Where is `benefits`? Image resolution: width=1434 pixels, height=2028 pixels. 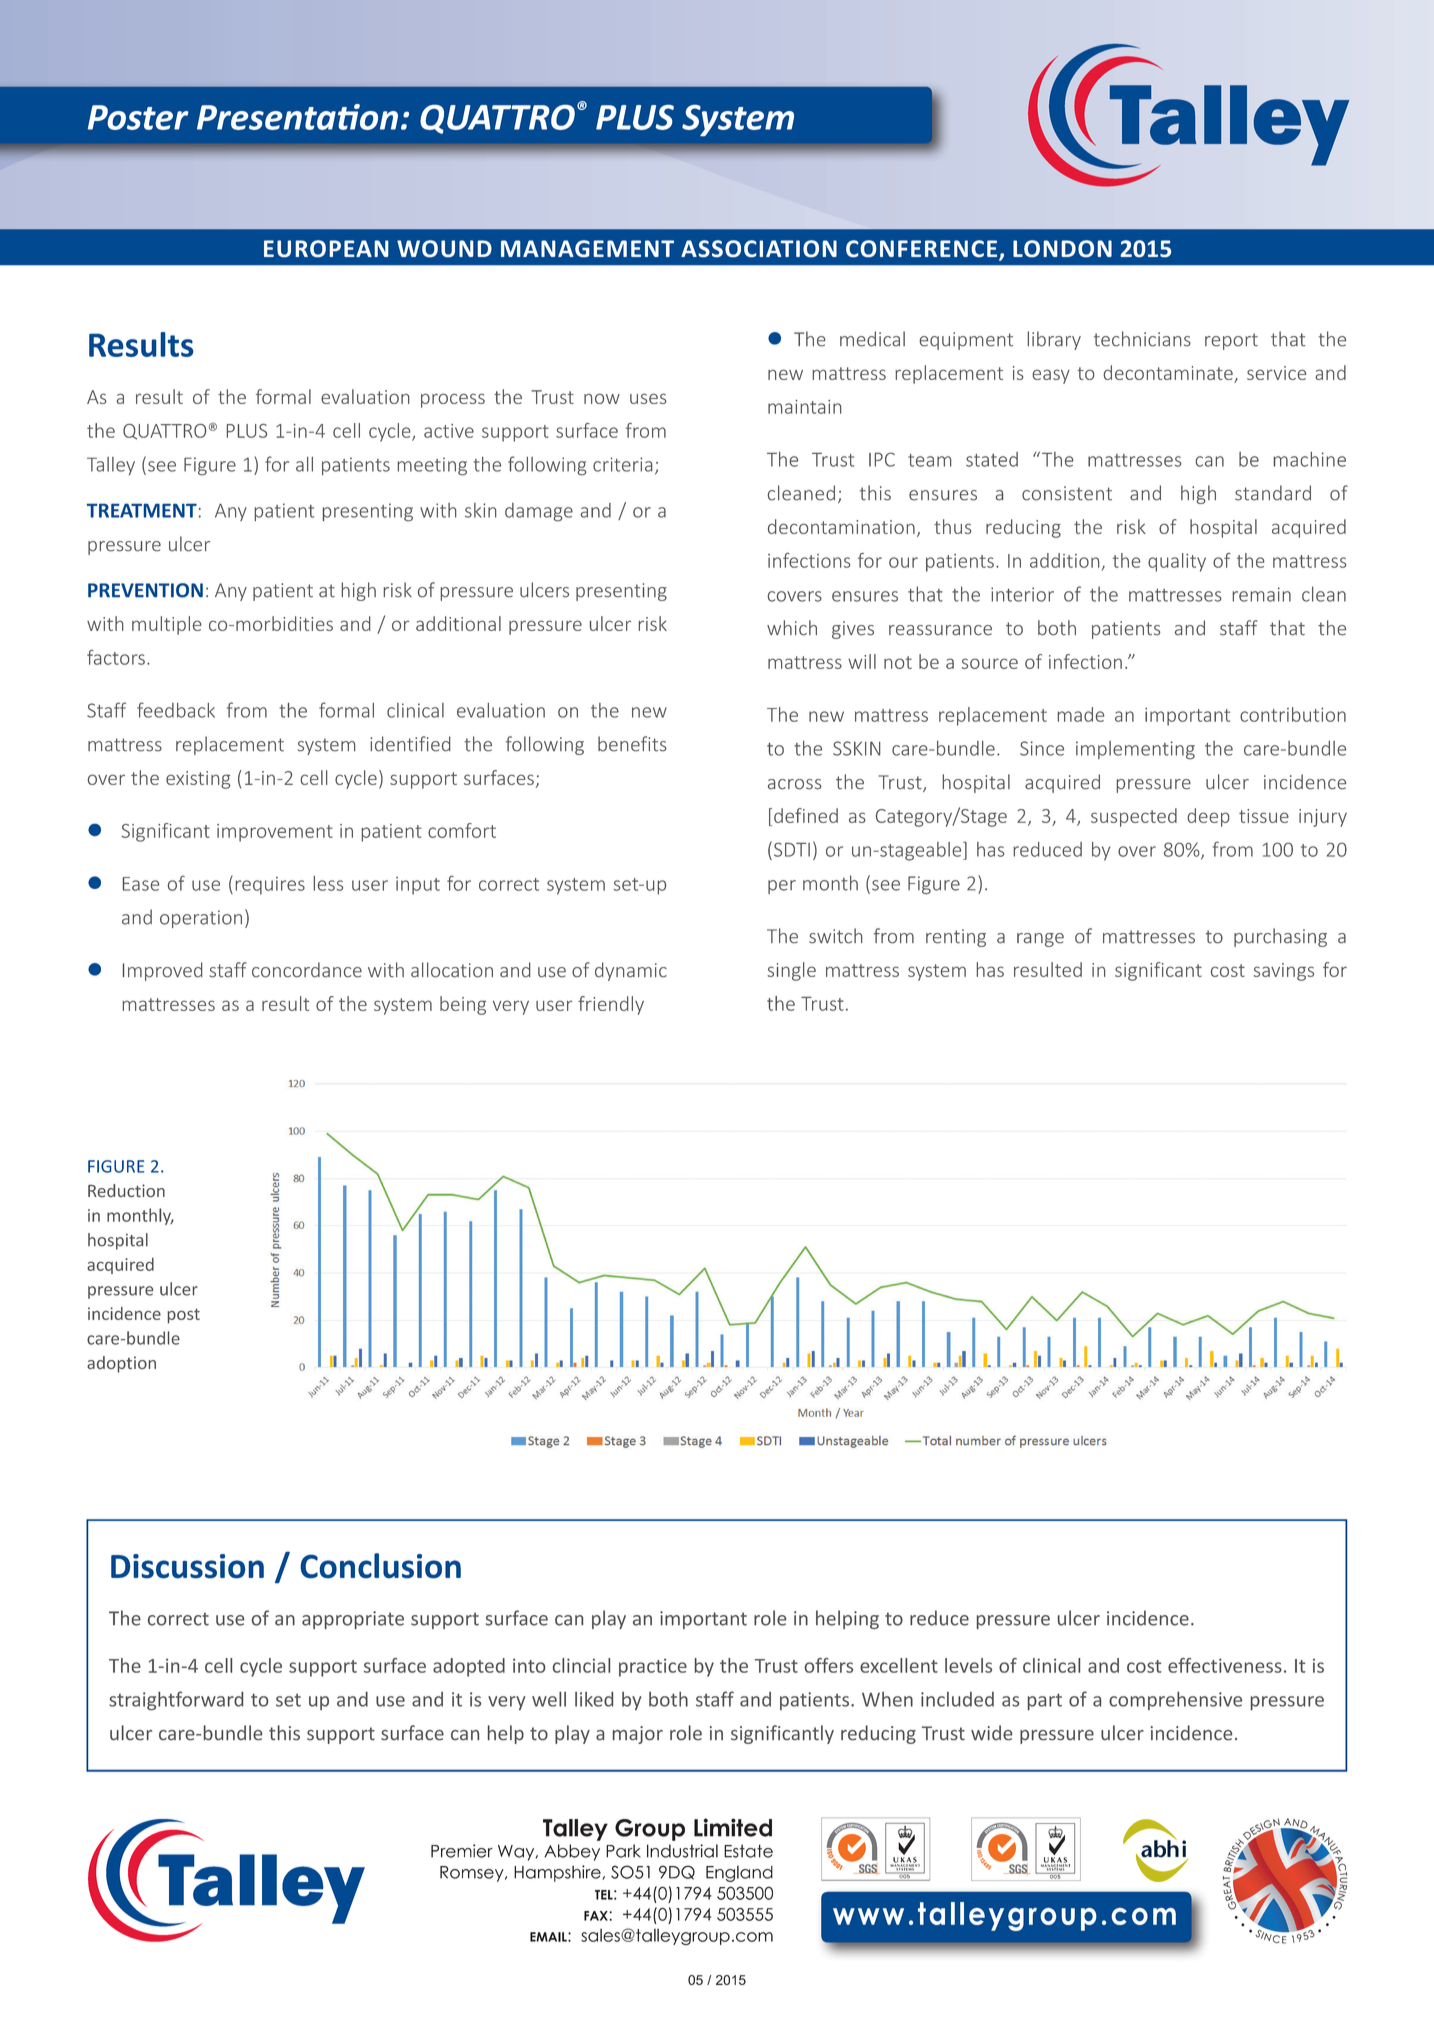
benefits is located at coordinates (632, 744).
